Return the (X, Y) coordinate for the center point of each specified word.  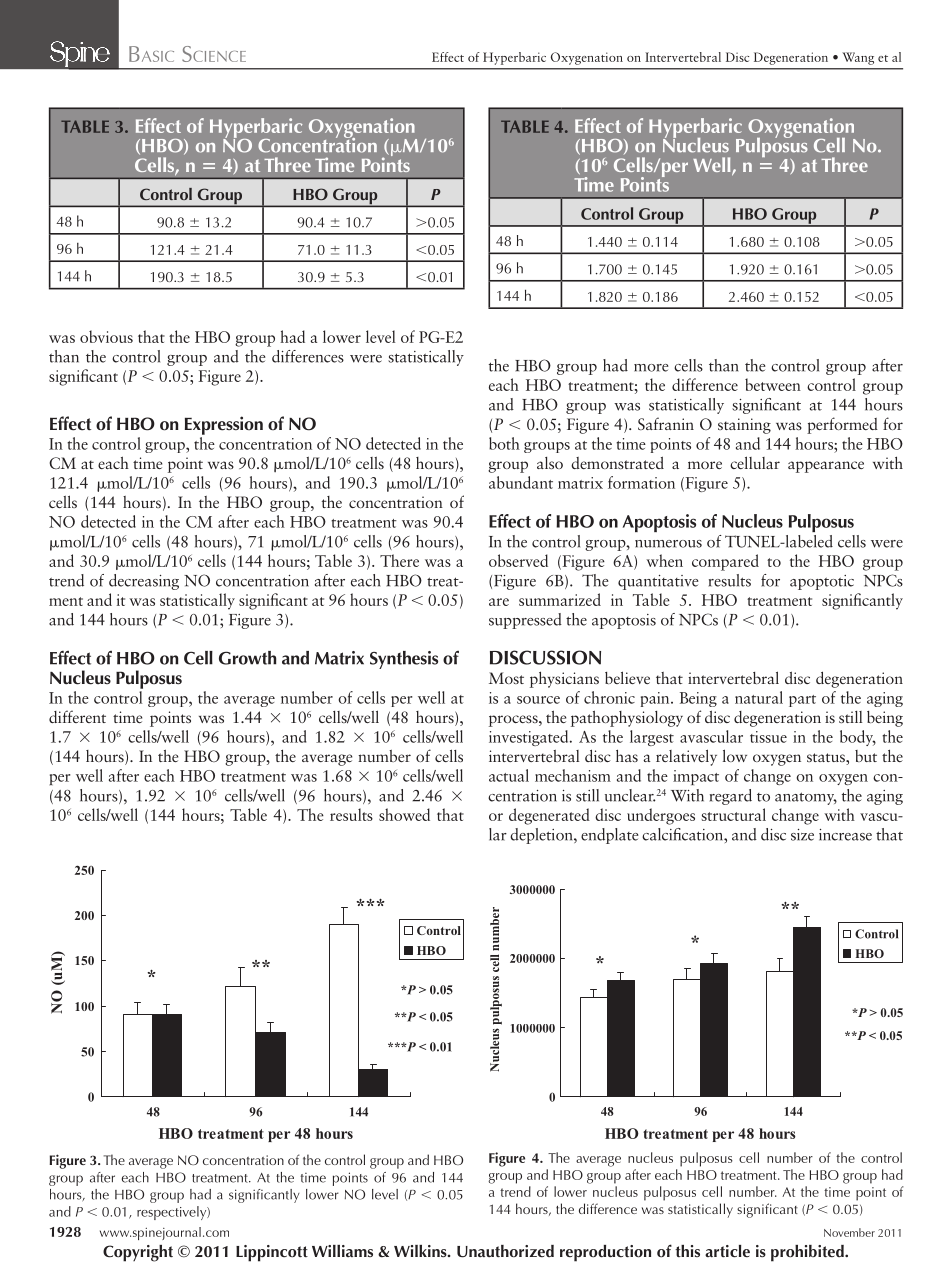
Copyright (138, 1253)
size (802, 835)
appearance (826, 467)
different (77, 716)
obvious (106, 336)
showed (404, 814)
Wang (858, 58)
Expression (224, 425)
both (504, 443)
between (773, 384)
